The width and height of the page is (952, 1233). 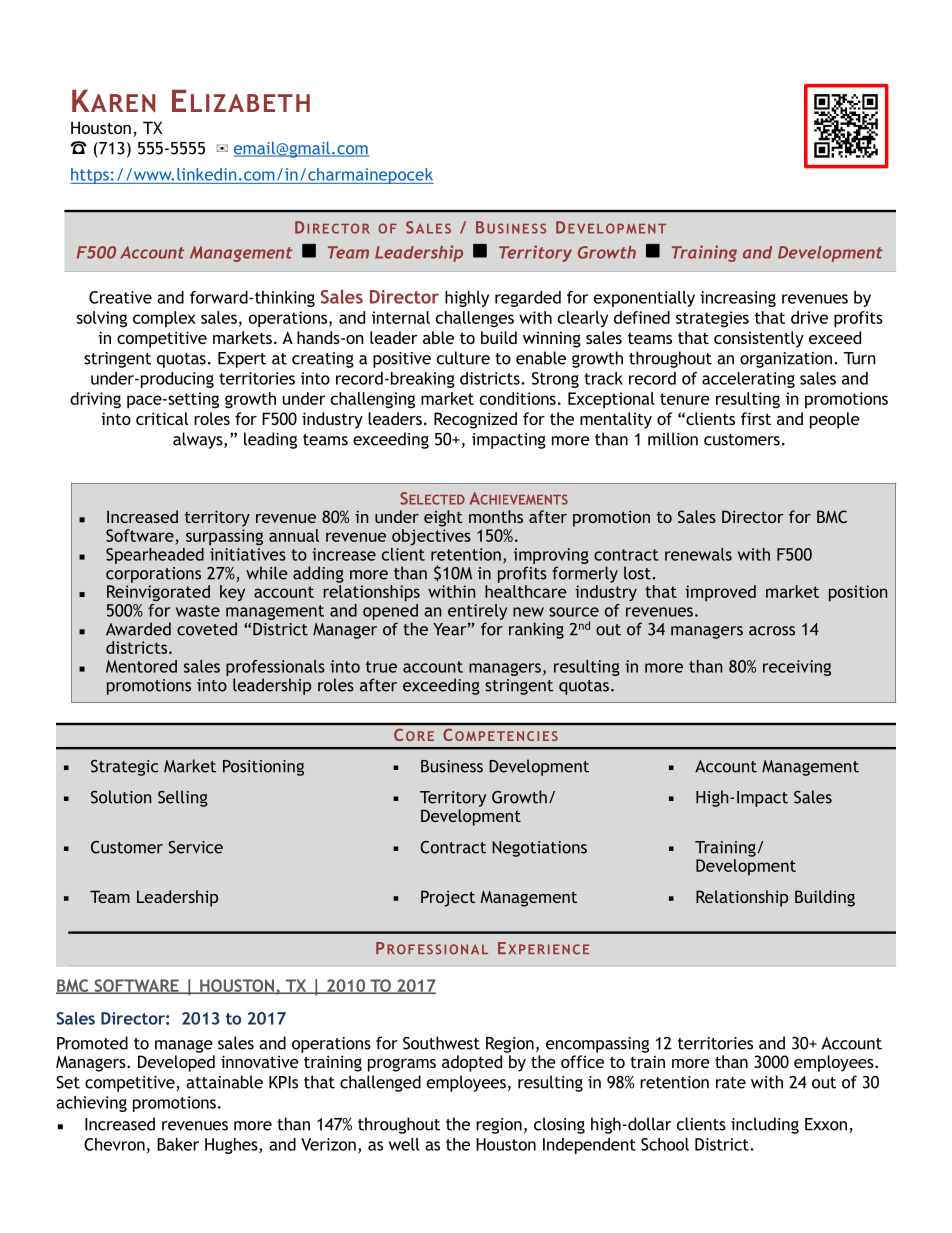 What do you see at coordinates (475, 319) in the page?
I see `challenges` at bounding box center [475, 319].
